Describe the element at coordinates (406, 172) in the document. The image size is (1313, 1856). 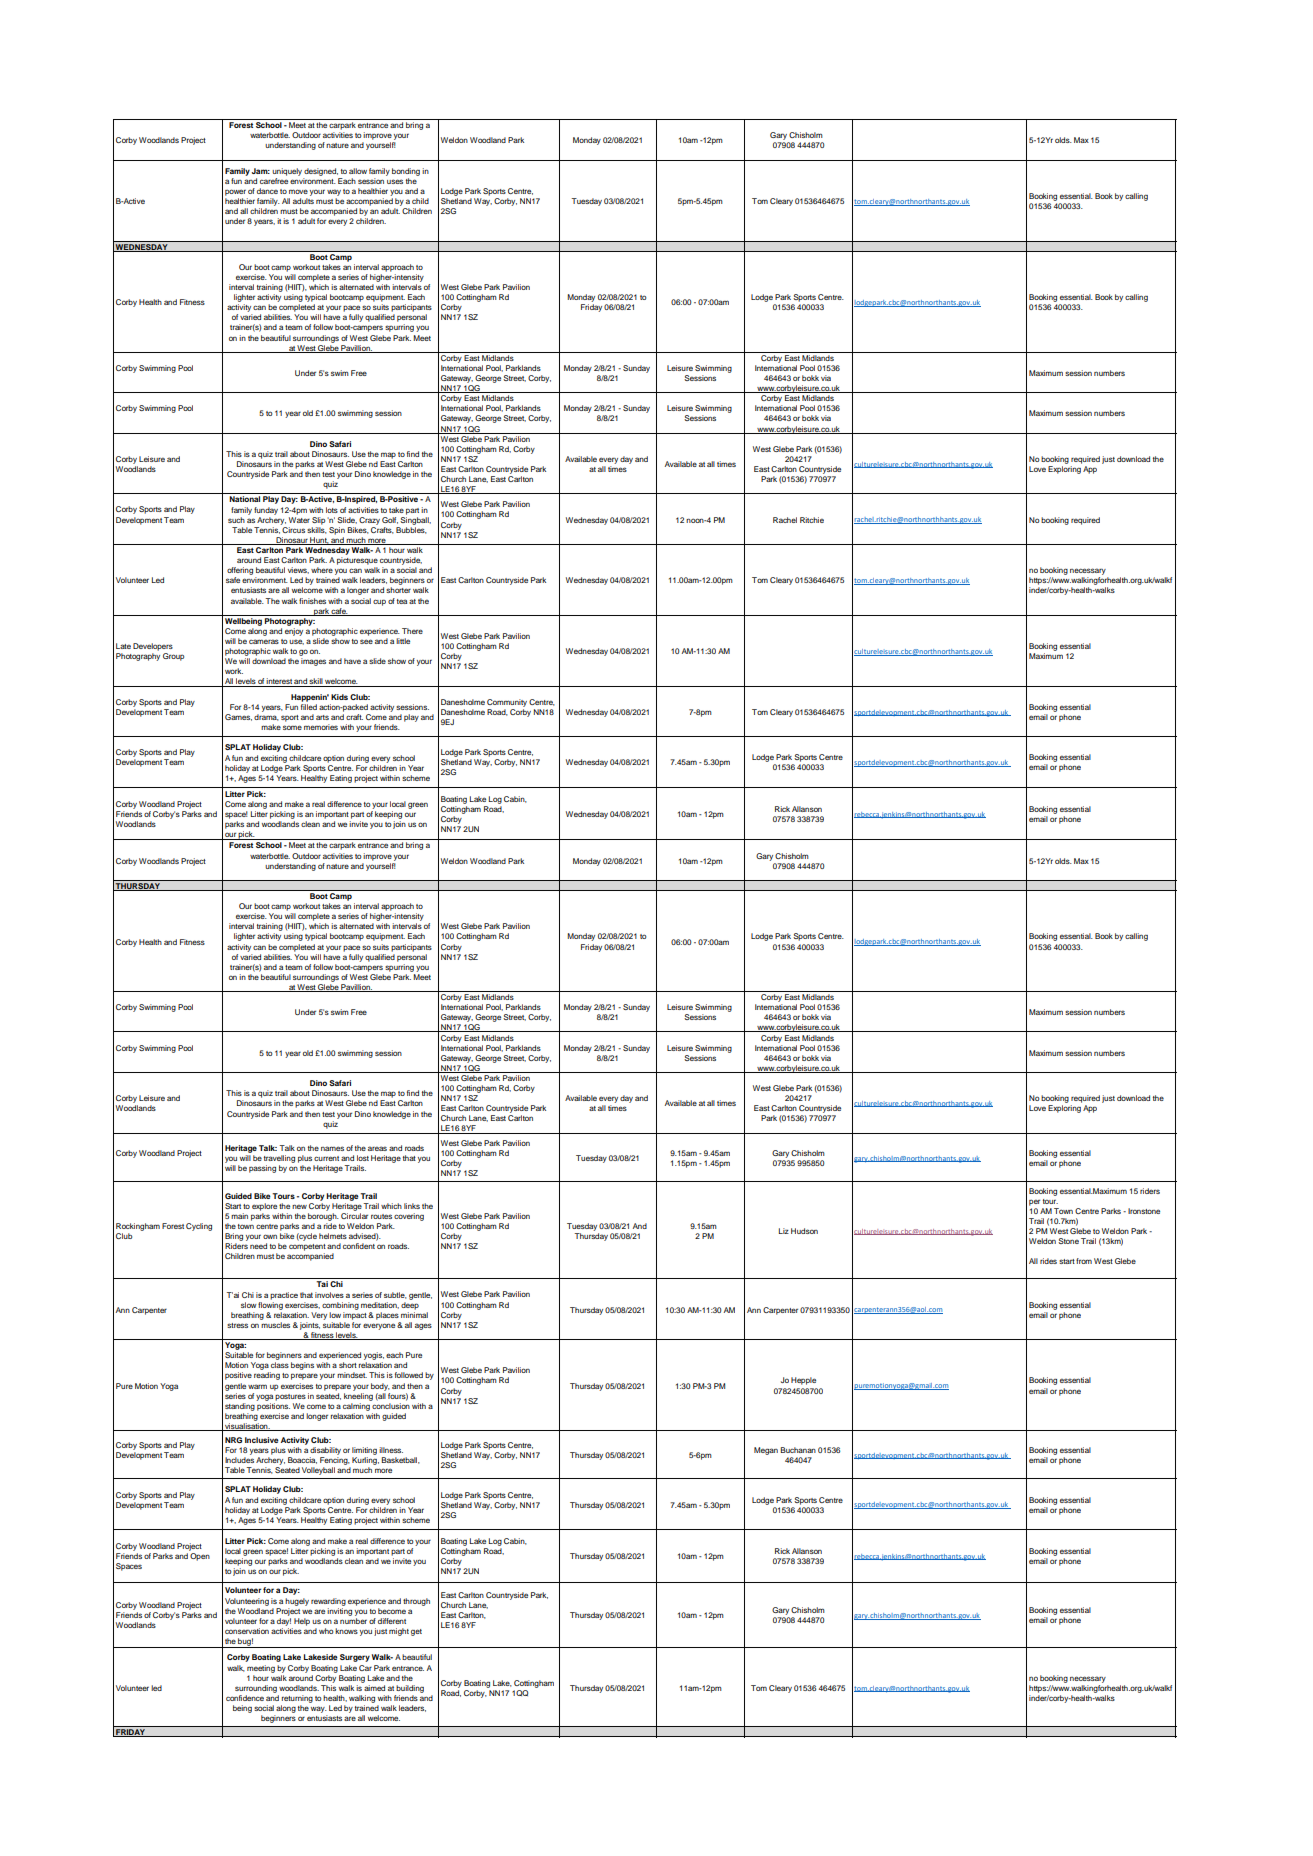
I see `bonding` at that location.
